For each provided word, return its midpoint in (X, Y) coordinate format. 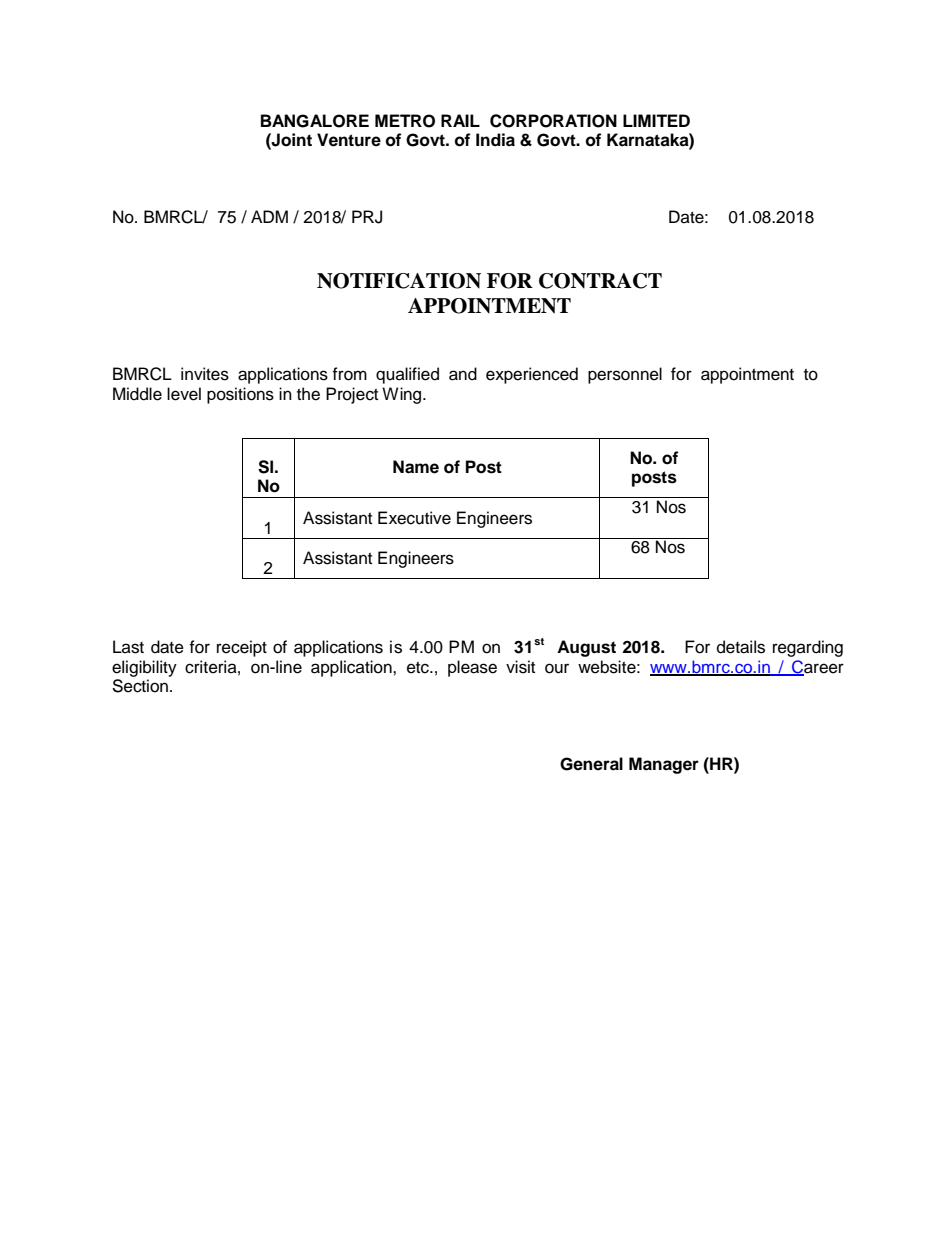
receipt (242, 648)
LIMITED (656, 120)
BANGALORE (315, 121)
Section (141, 686)
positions (240, 395)
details (741, 647)
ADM (269, 216)
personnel (625, 375)
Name (416, 467)
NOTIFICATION (399, 281)
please (472, 668)
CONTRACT (600, 281)
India (495, 140)
